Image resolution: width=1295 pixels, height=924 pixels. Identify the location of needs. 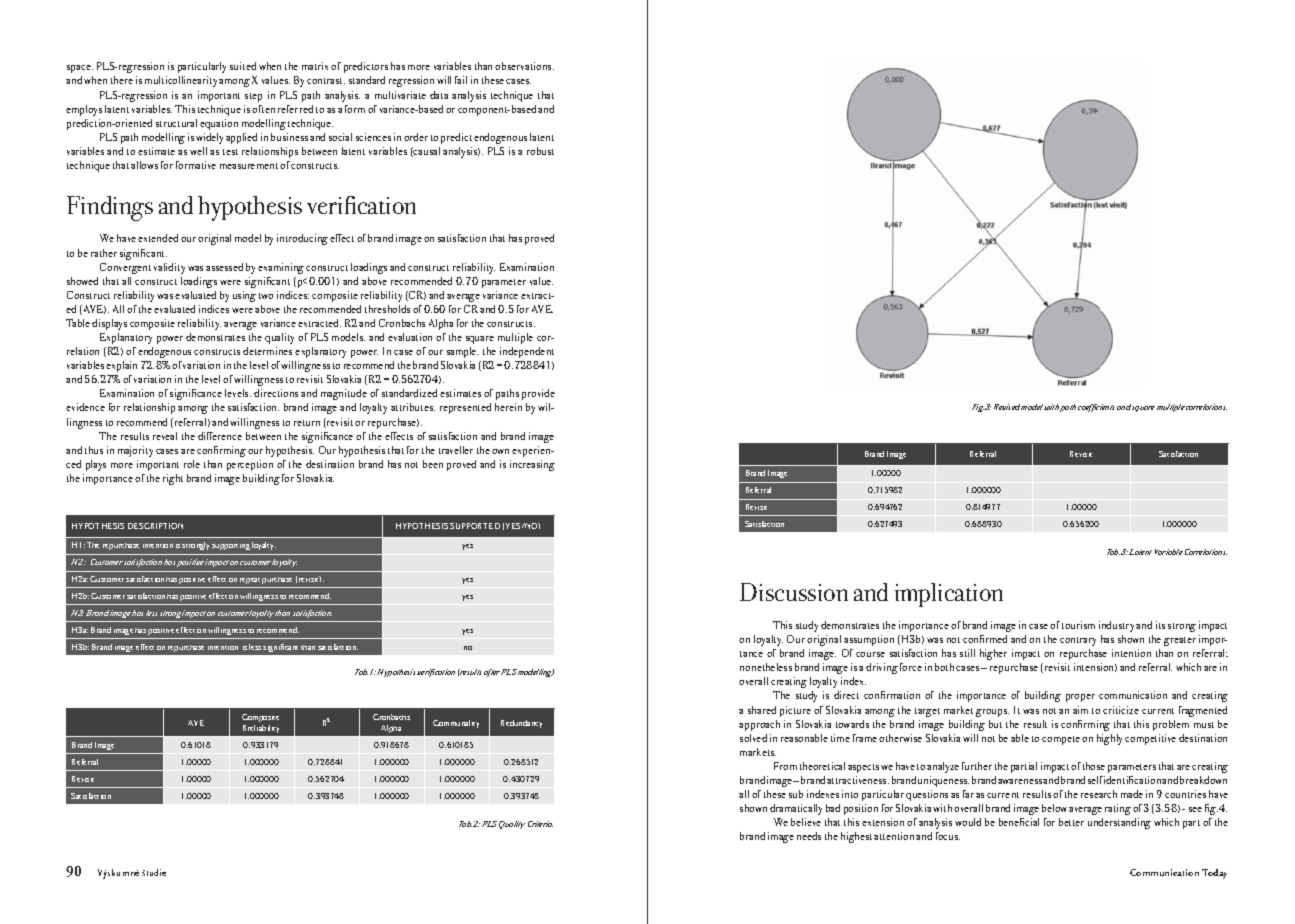
(809, 836).
